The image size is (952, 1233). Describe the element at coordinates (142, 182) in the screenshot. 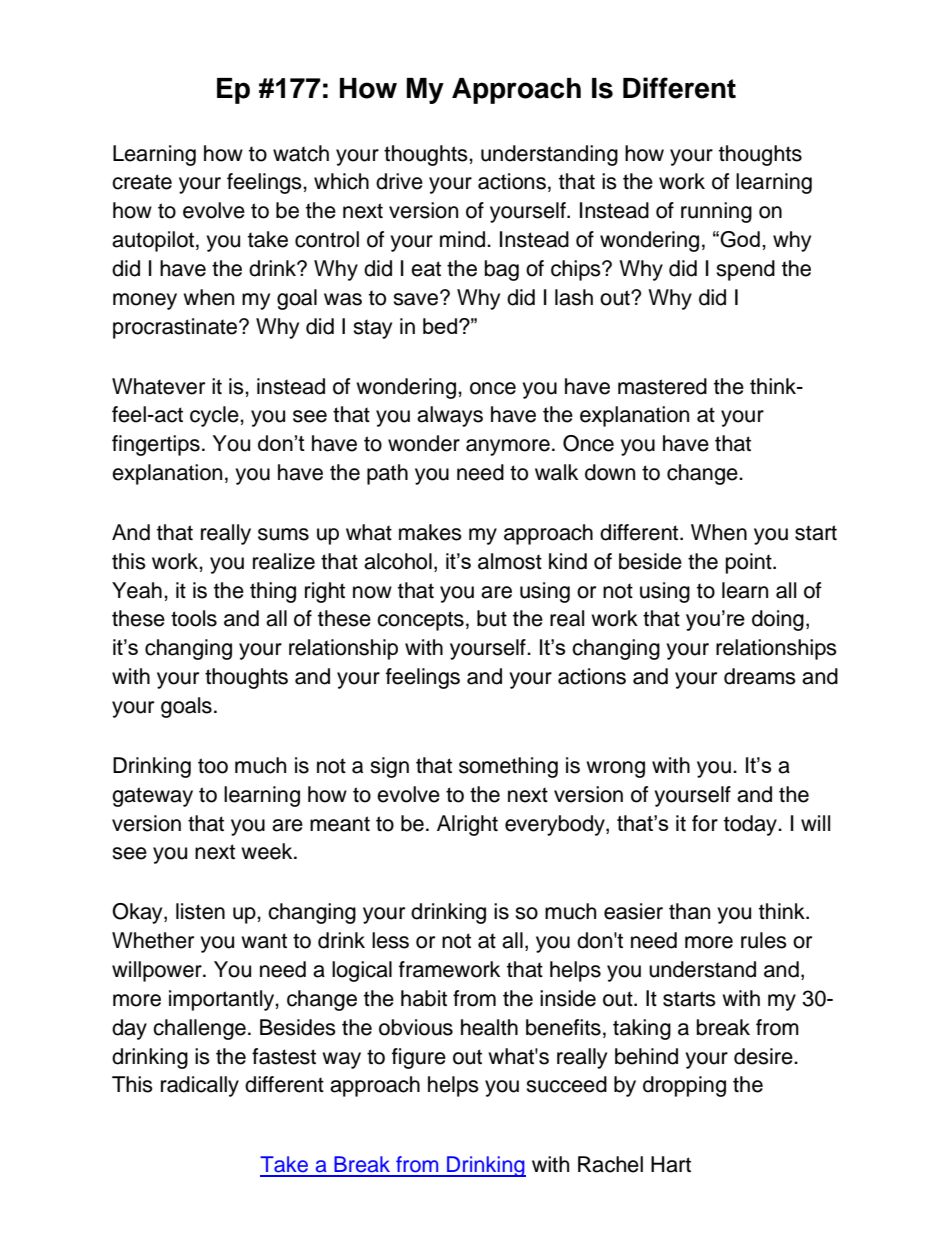

I see `create` at that location.
